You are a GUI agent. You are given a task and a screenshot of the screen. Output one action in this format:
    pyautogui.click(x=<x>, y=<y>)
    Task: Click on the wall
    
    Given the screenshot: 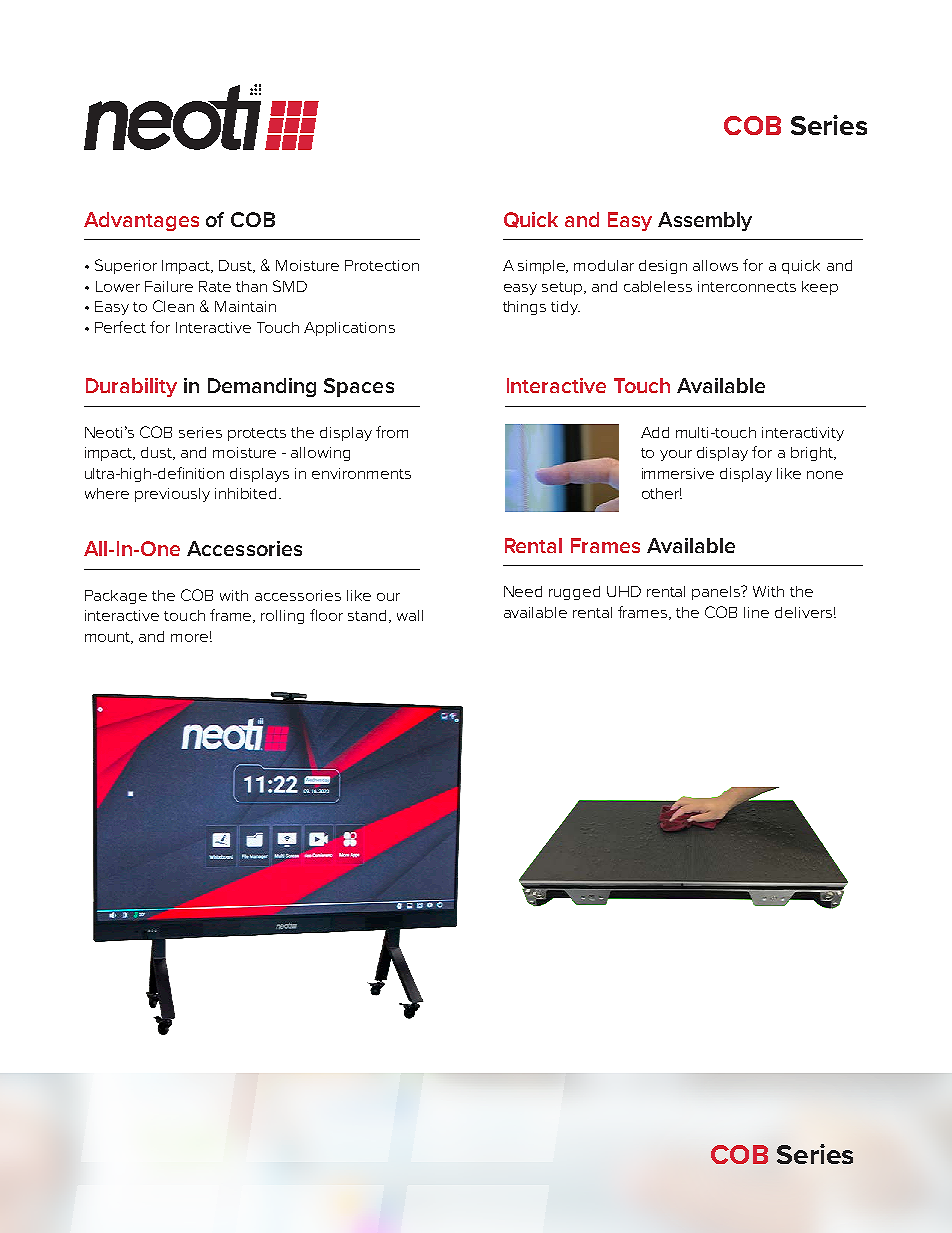 What is the action you would take?
    pyautogui.click(x=410, y=615)
